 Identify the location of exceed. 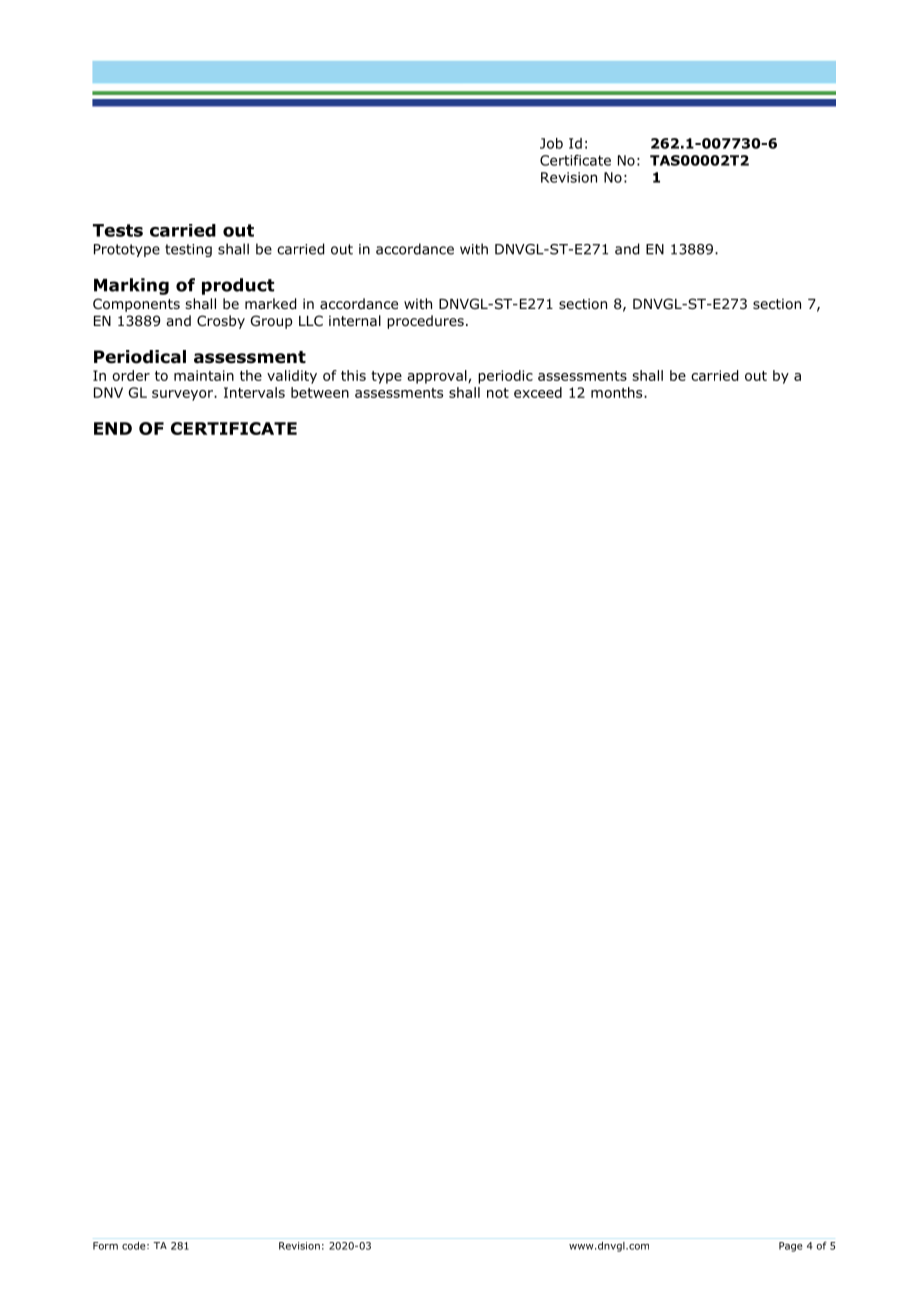
(538, 392).
